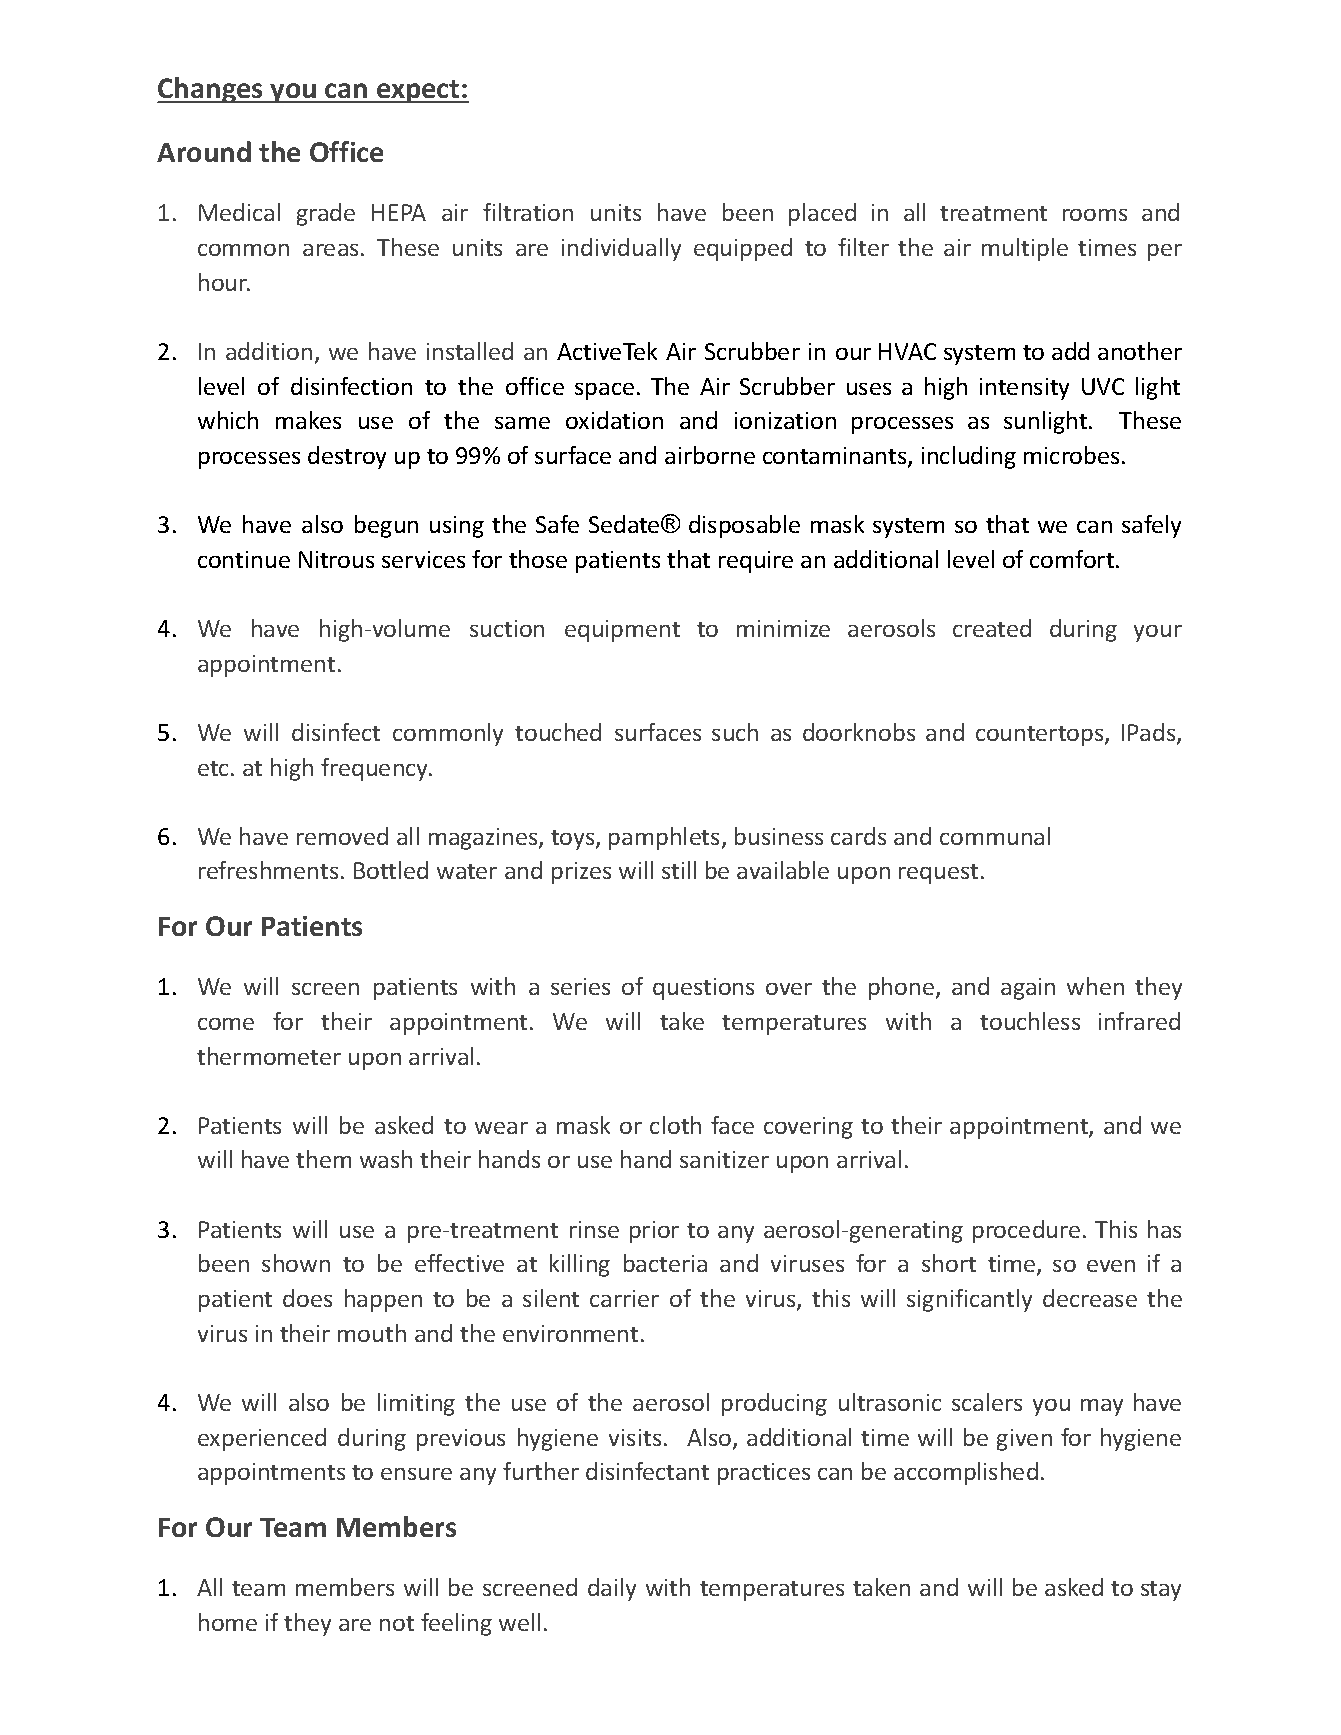  I want to click on home, so click(228, 1622).
